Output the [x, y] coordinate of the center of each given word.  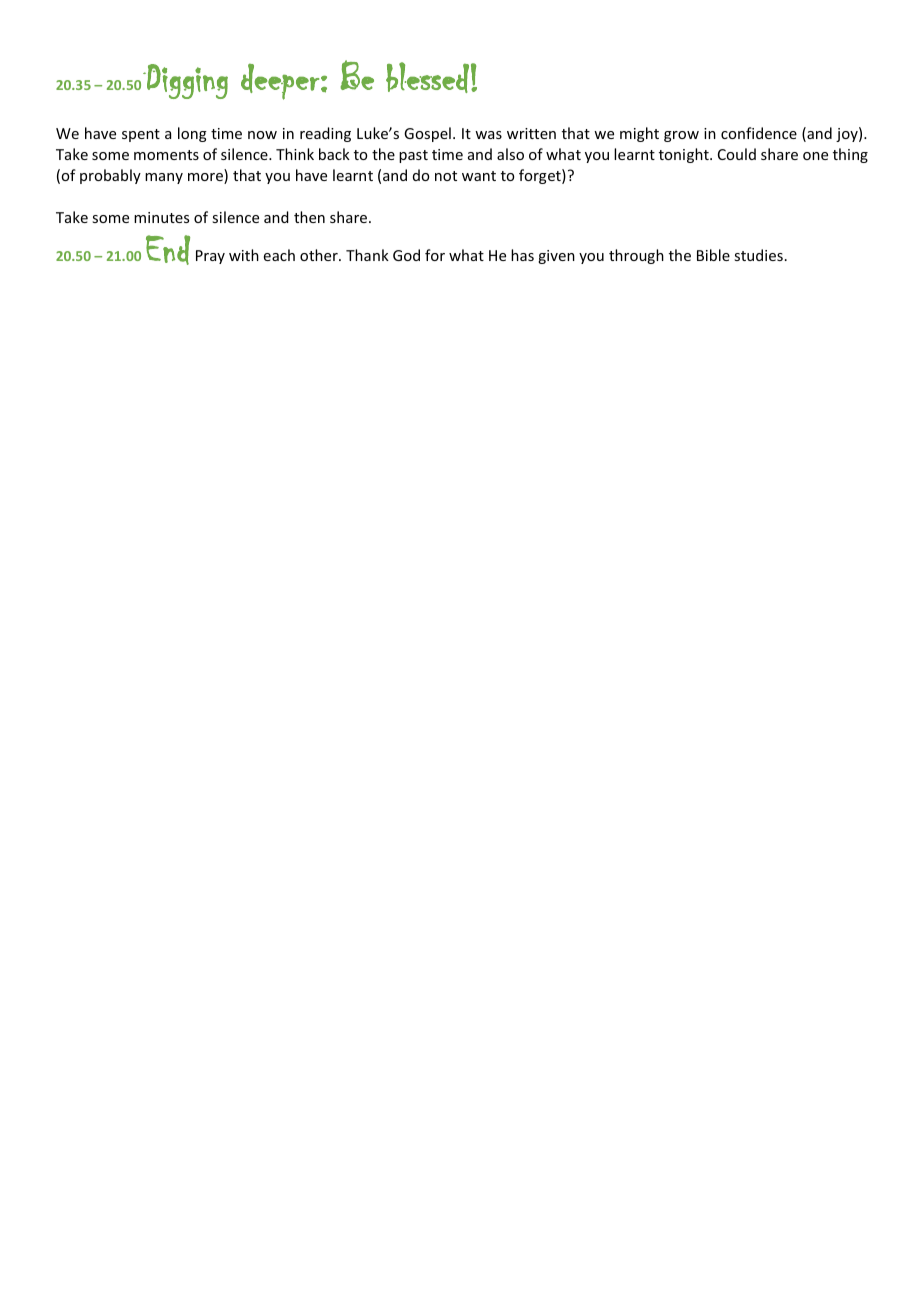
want [479, 176]
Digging [185, 81]
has [522, 255]
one [815, 156]
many [164, 178]
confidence [759, 133]
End [168, 250]
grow [681, 136]
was [488, 135]
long [192, 134]
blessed [427, 77]
